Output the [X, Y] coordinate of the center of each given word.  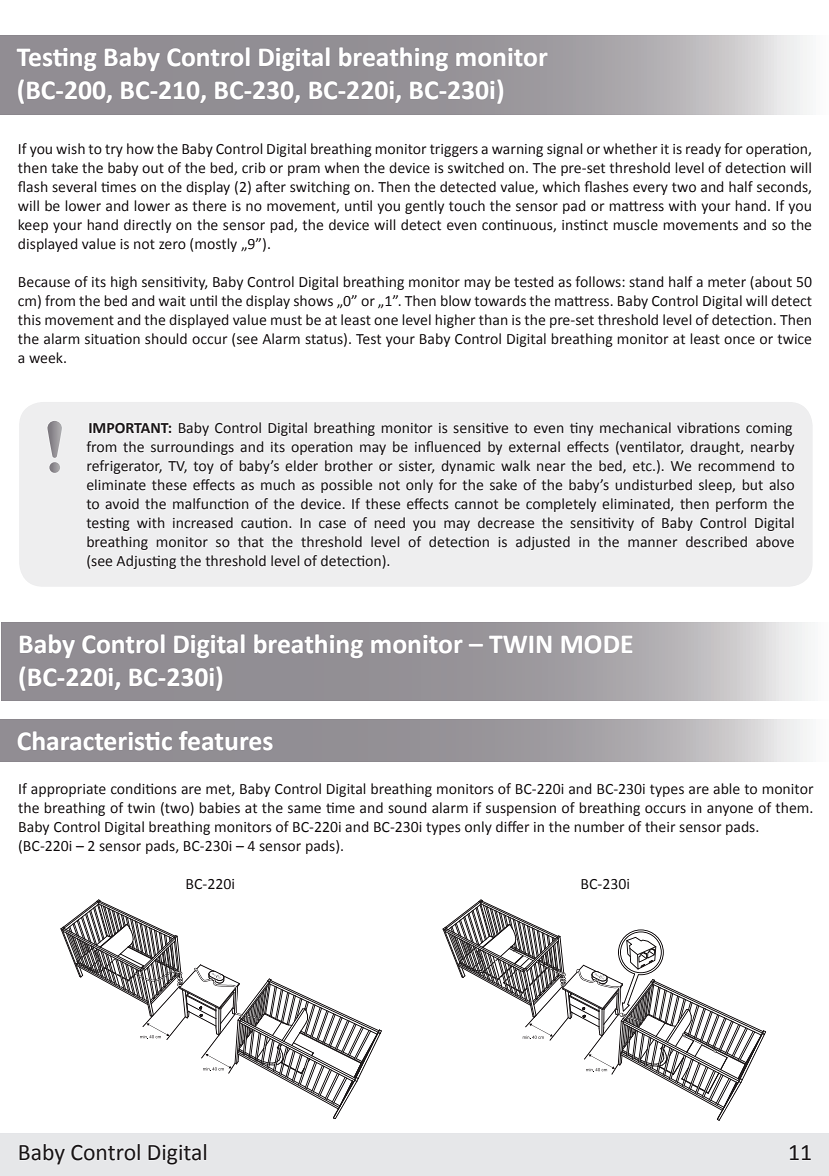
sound [407, 808]
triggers [454, 150]
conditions [144, 789]
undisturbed [653, 485]
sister [416, 467]
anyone [730, 810]
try [114, 150]
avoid [122, 504]
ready [703, 150]
